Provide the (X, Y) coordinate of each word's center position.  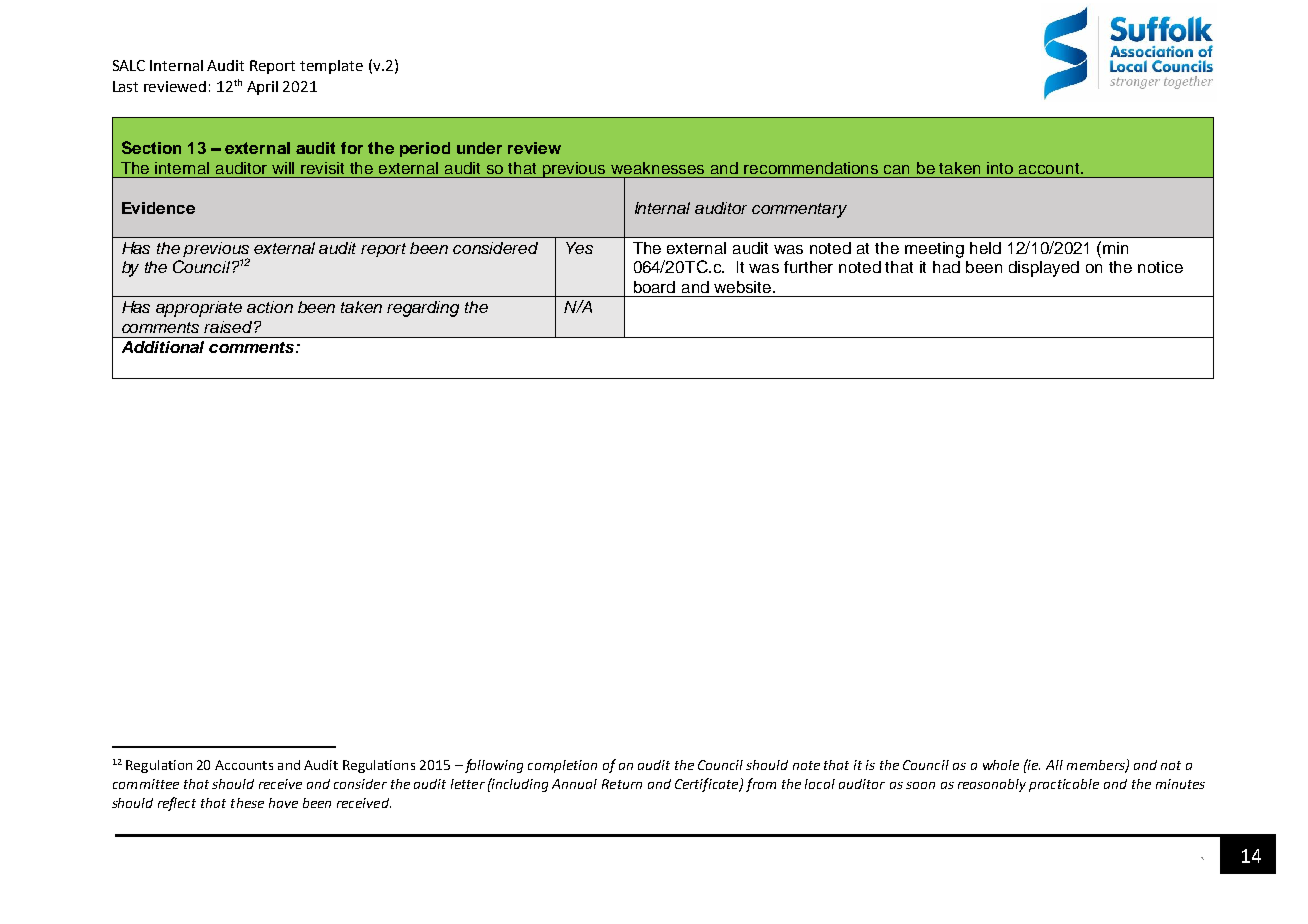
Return (622, 784)
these (247, 803)
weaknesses (657, 168)
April (262, 88)
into (1000, 168)
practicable (1064, 785)
